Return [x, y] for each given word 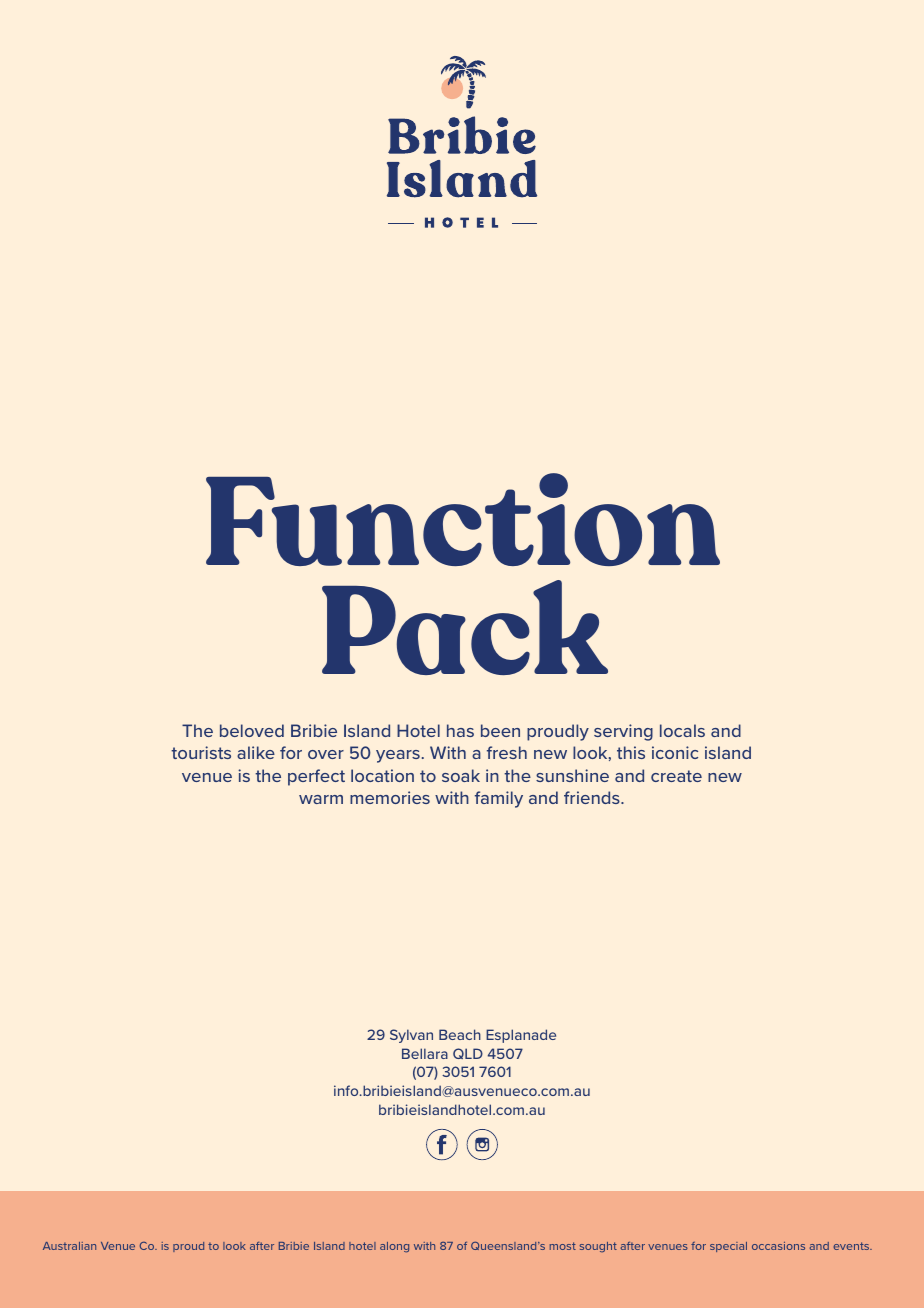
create [676, 776]
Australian [69, 1246]
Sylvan [411, 1036]
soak [461, 775]
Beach [460, 1034]
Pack [465, 627]
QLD [468, 1053]
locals [682, 730]
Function [463, 519]
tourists [201, 752]
